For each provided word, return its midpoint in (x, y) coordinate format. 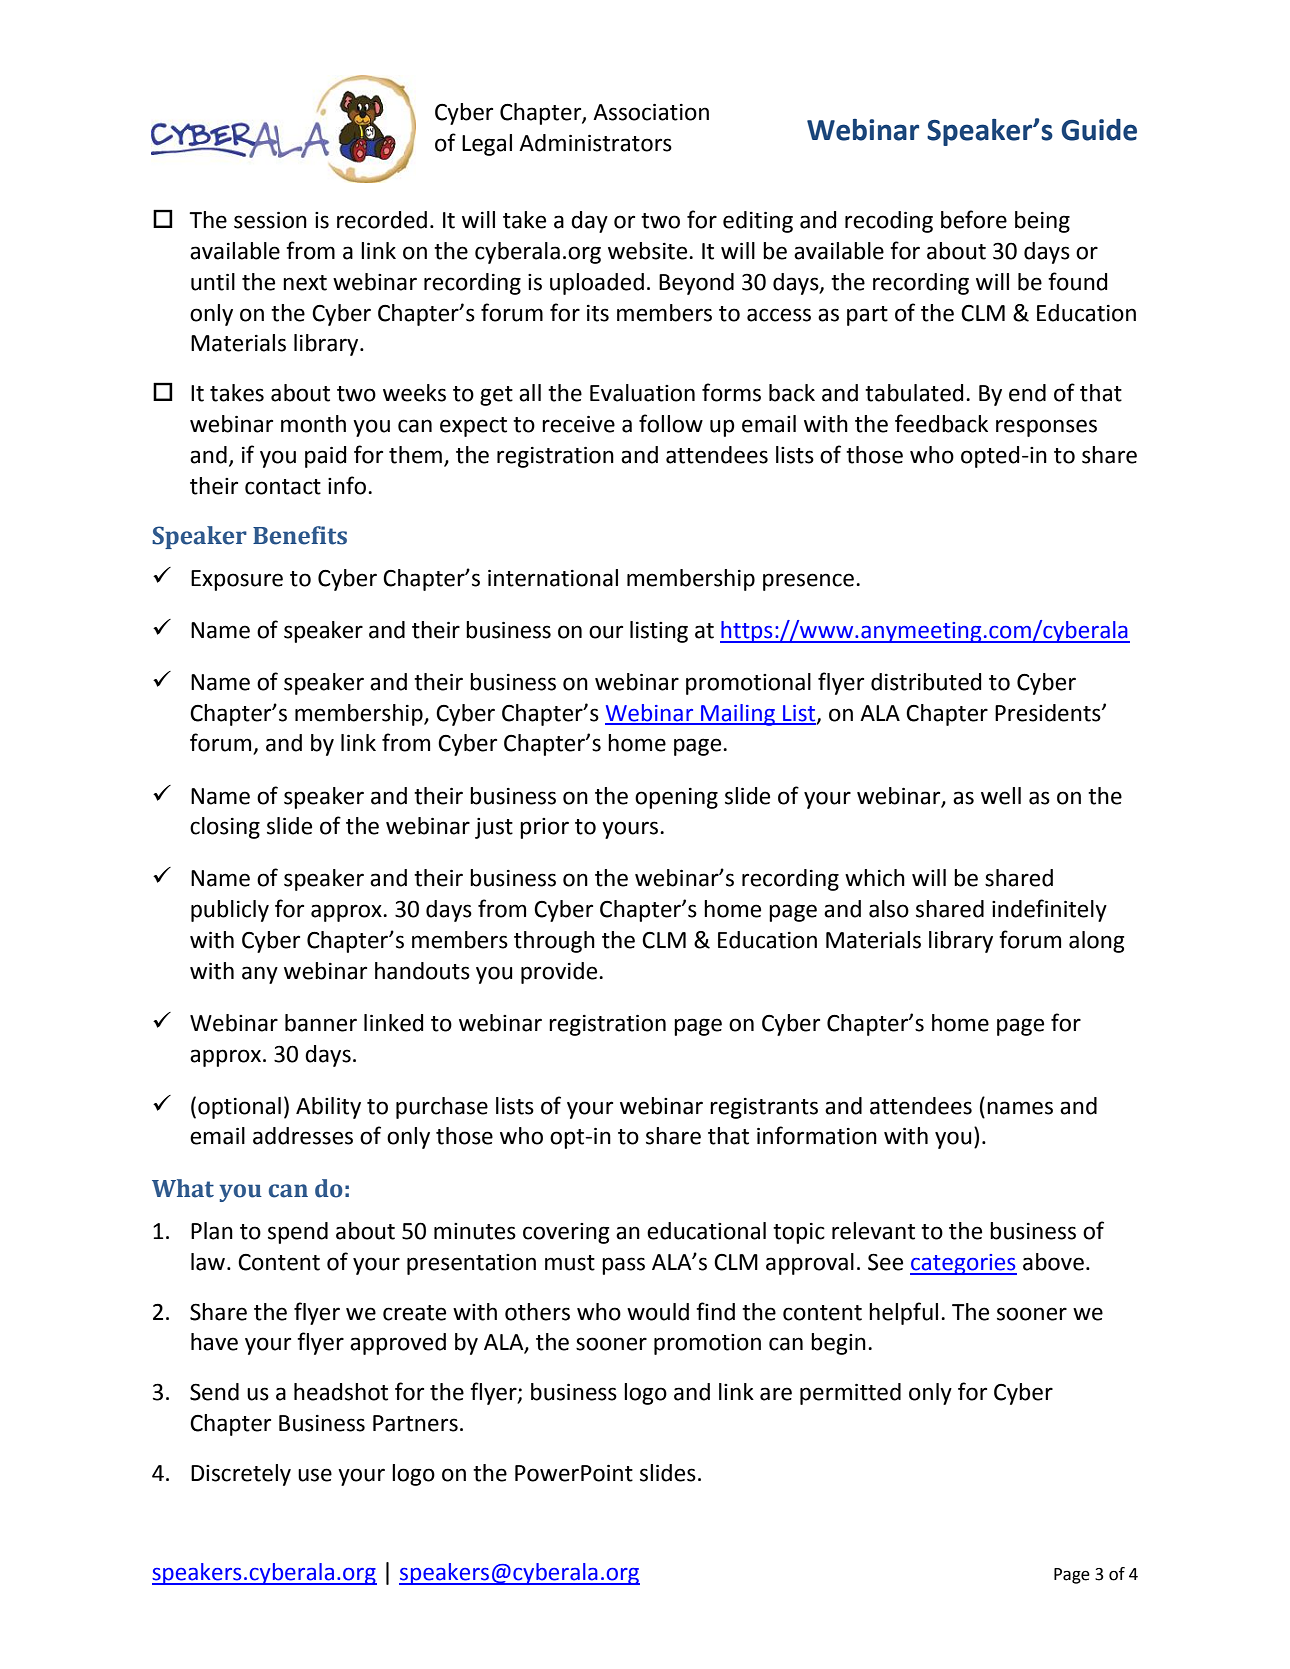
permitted (850, 1394)
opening (676, 798)
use (315, 1475)
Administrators (595, 143)
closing (225, 828)
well (1001, 796)
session (270, 220)
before (974, 219)
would (658, 1312)
